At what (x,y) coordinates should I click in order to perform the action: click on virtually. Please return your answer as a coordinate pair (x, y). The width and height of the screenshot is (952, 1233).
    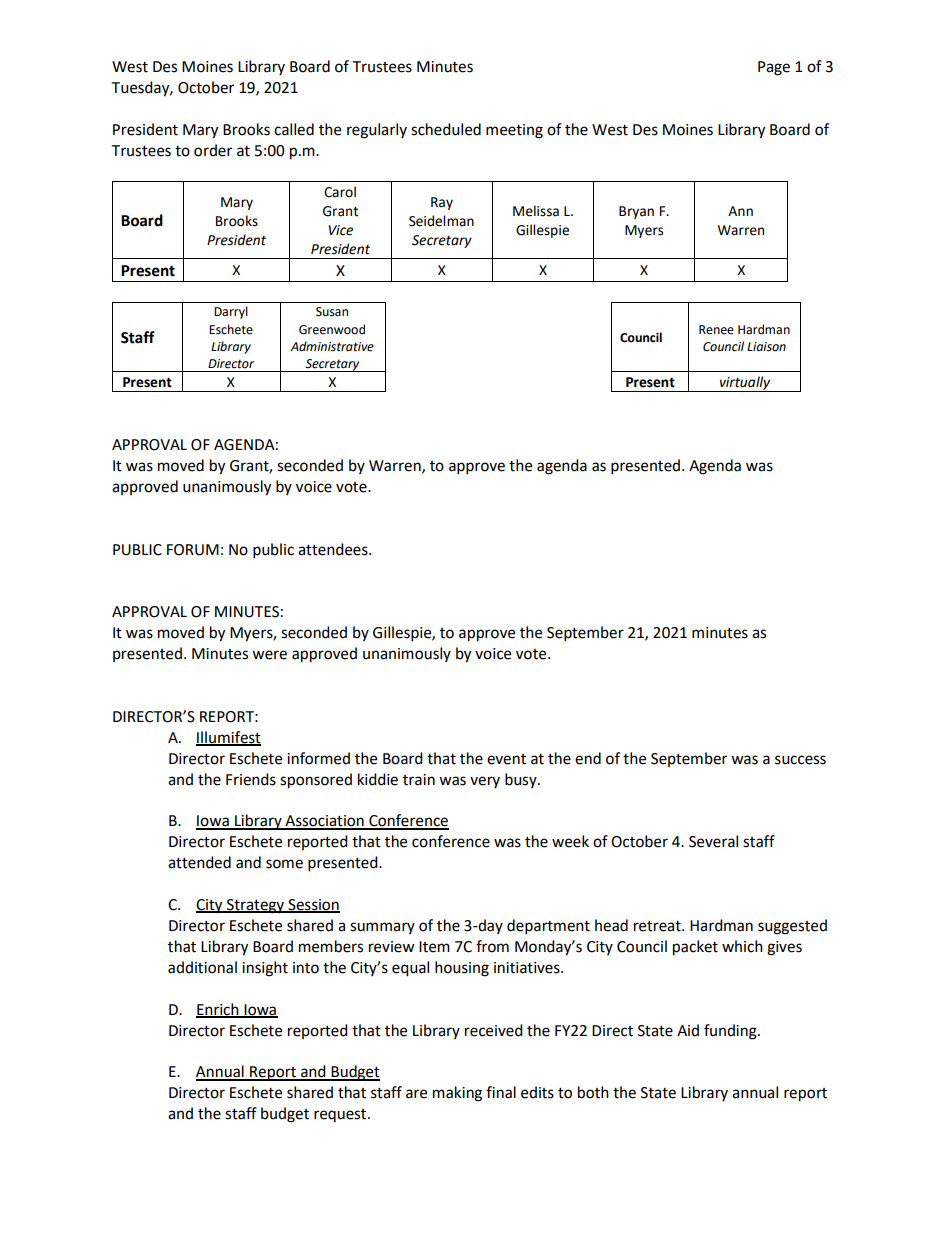
    Looking at the image, I should click on (745, 384).
